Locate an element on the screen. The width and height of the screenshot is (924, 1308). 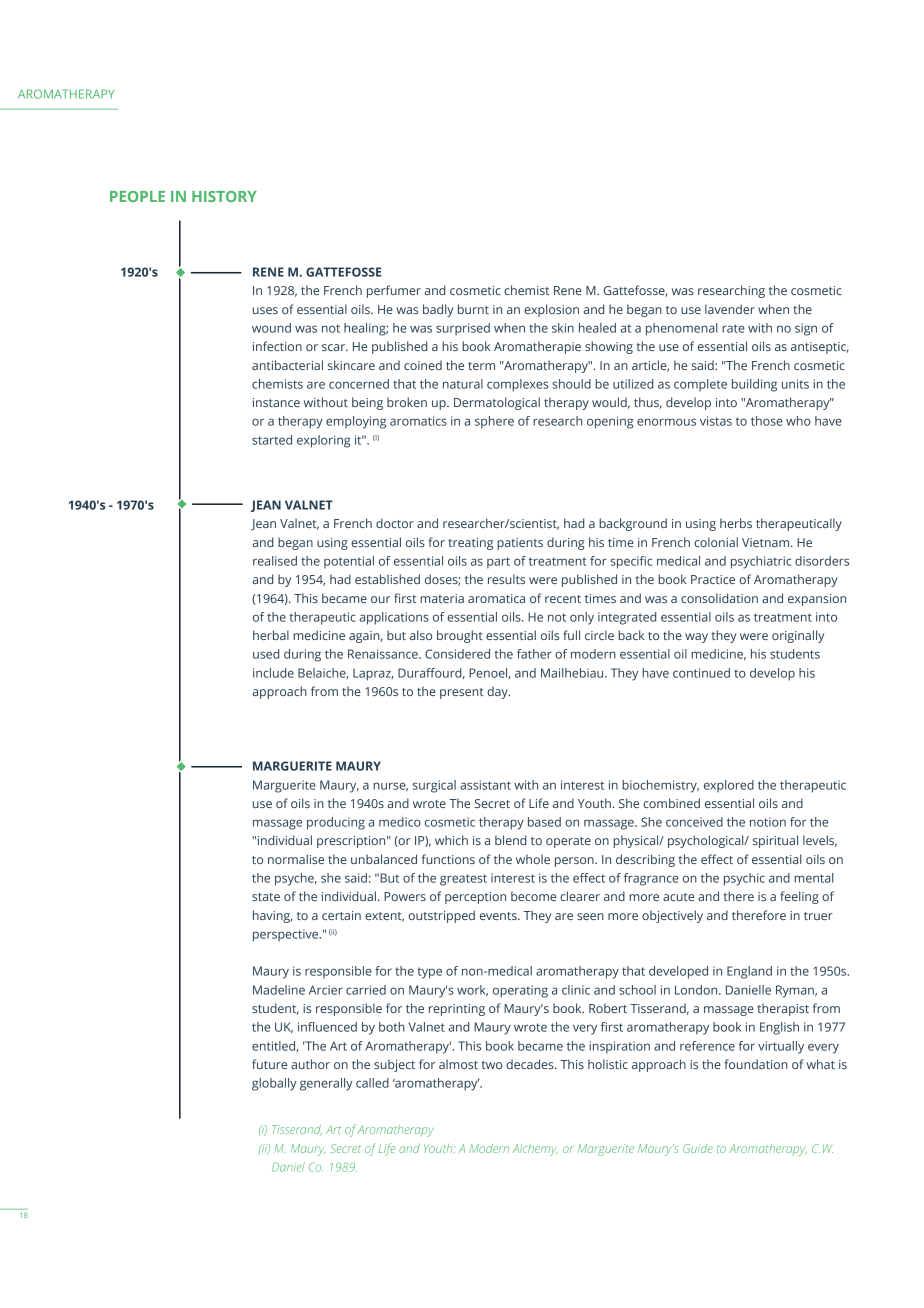
treating is located at coordinates (470, 544).
